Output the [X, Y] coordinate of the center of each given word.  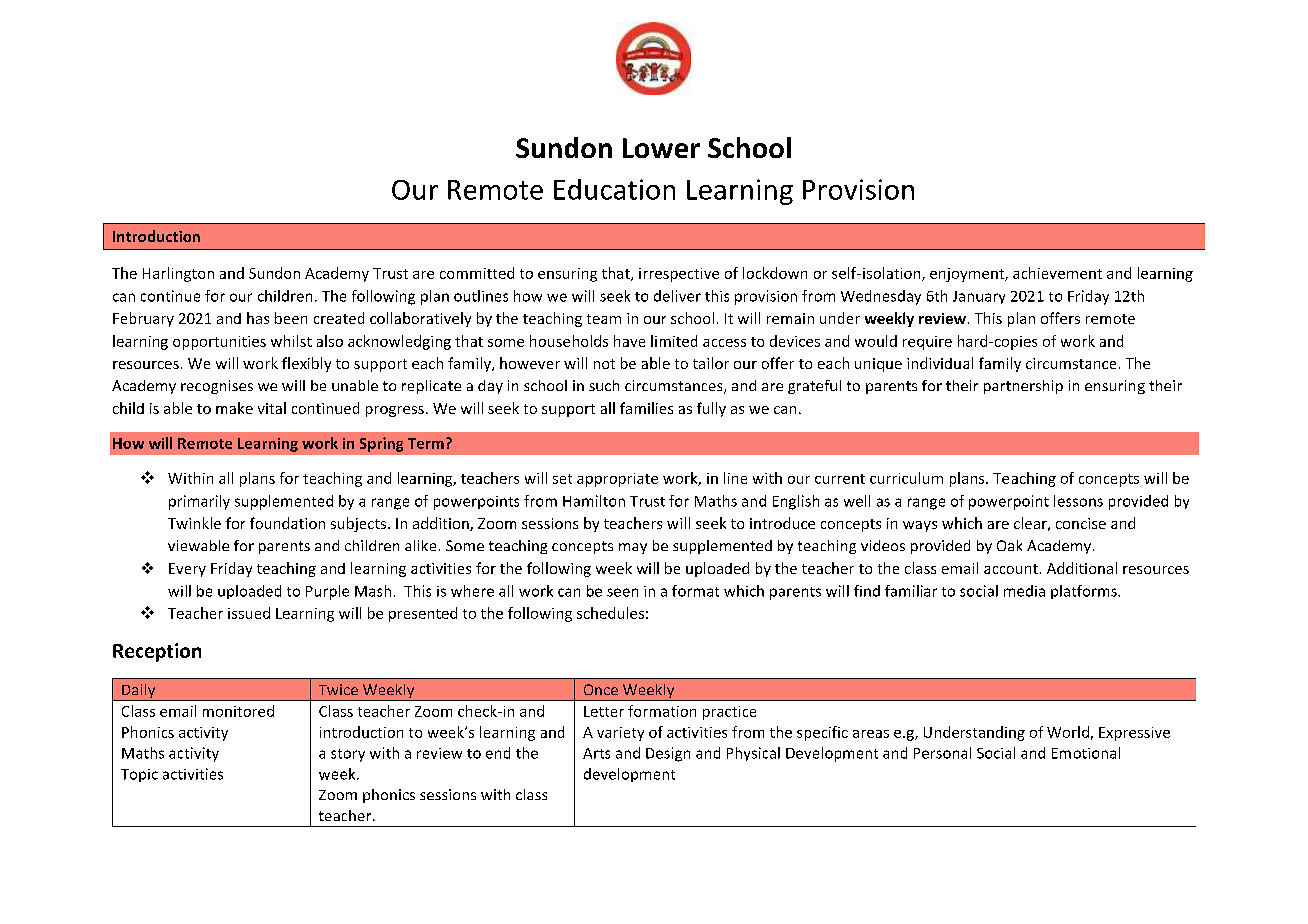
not [604, 364]
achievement [1057, 273]
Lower [661, 148]
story [348, 755]
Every [187, 570]
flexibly [306, 364]
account [1011, 569]
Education [614, 189]
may [633, 548]
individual [940, 363]
